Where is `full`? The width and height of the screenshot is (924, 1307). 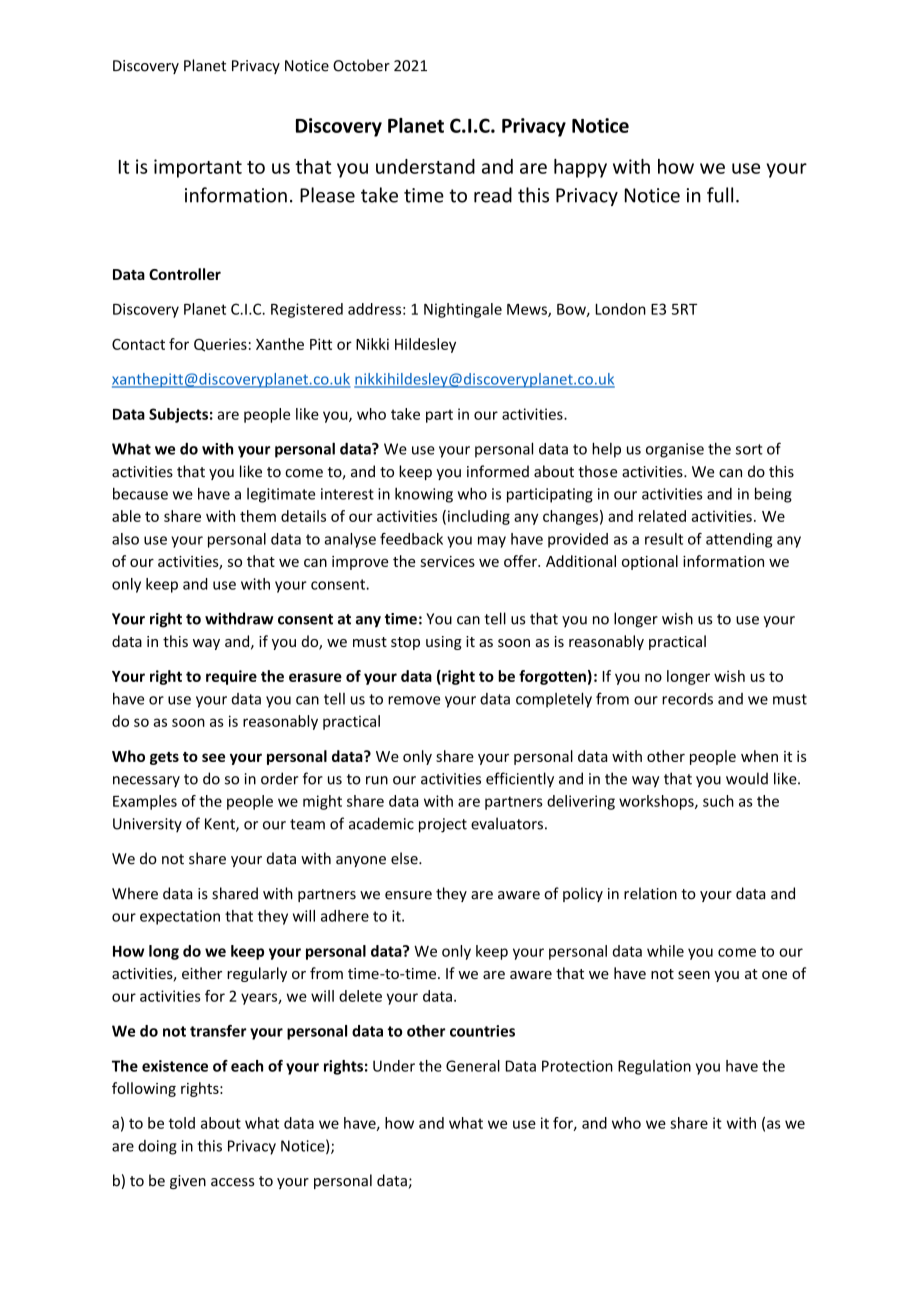 full is located at coordinates (720, 195).
